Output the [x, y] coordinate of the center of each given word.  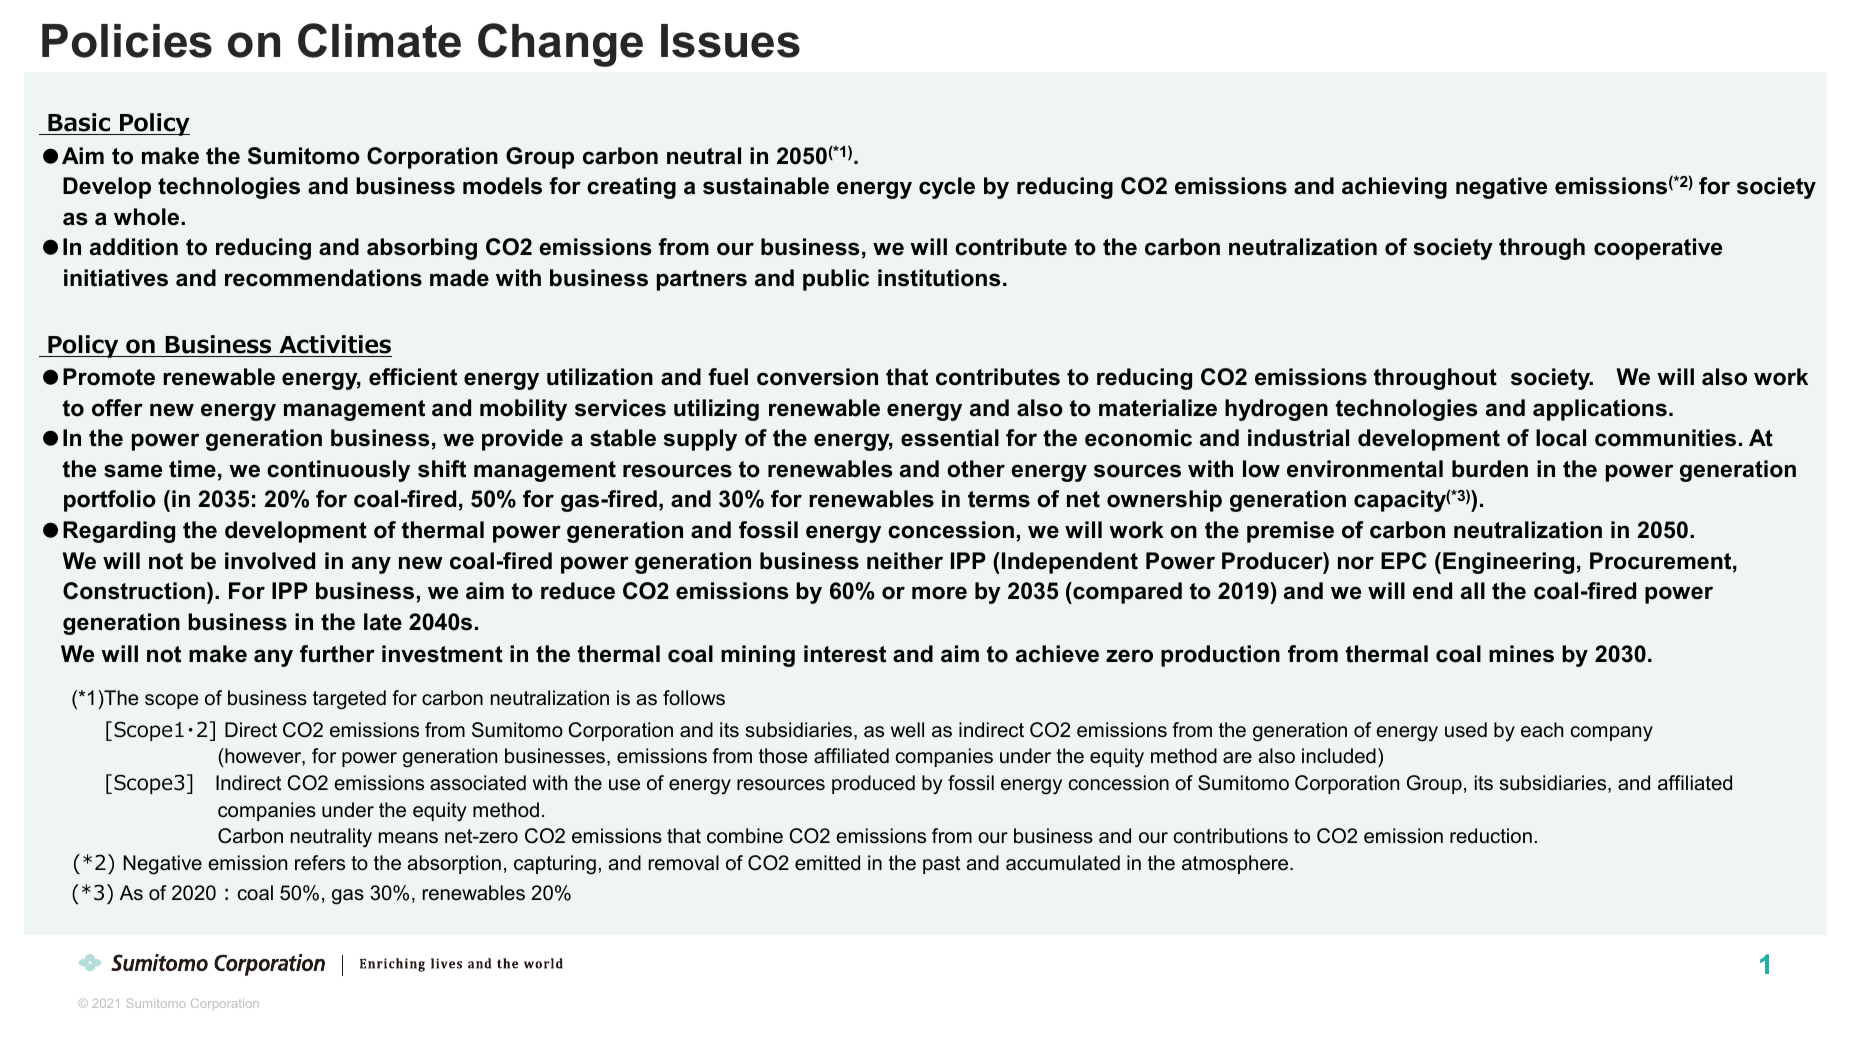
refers [320, 863]
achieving [1394, 188]
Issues [730, 41]
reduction [1491, 836]
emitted [827, 863]
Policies [127, 41]
